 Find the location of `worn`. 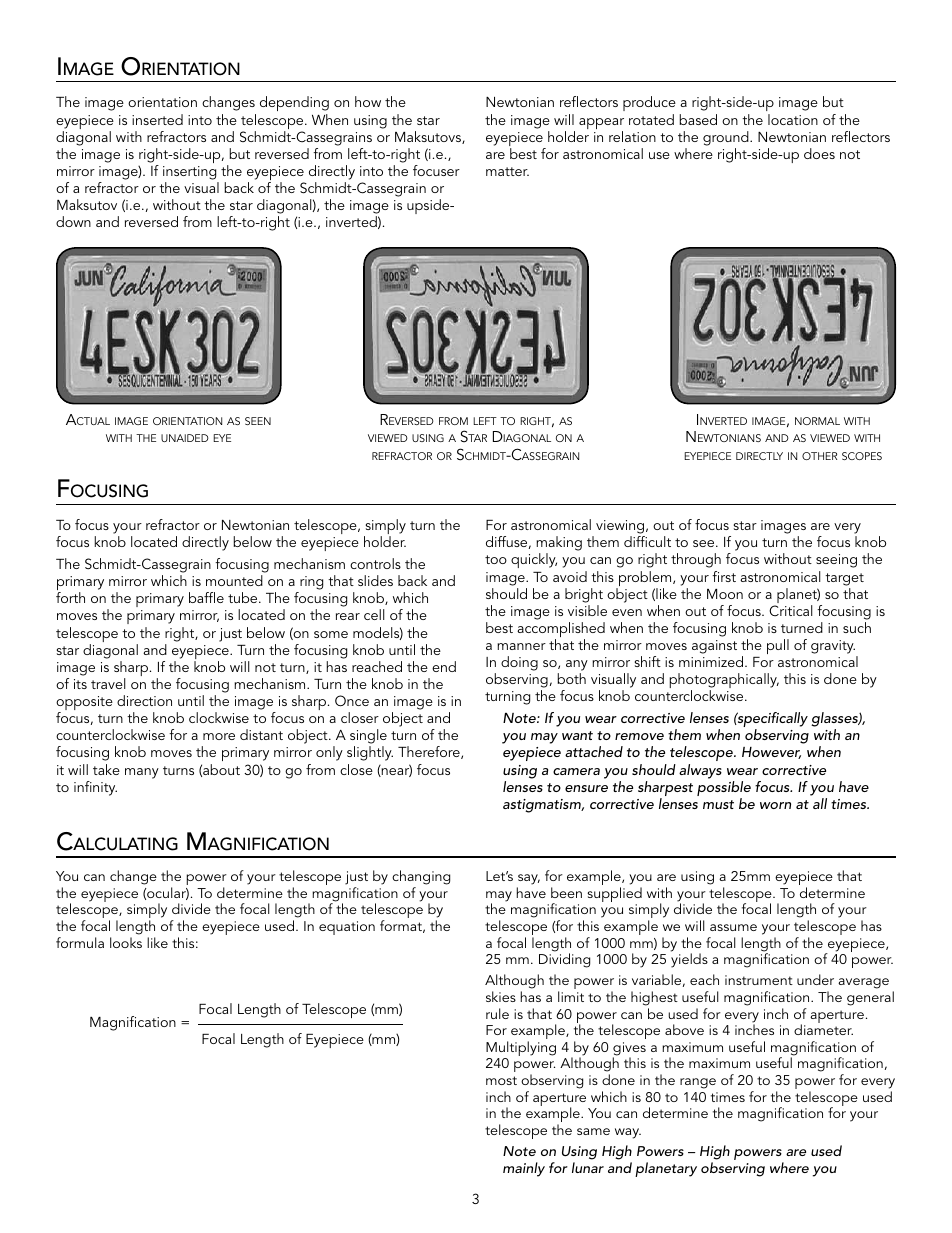

worn is located at coordinates (775, 805).
